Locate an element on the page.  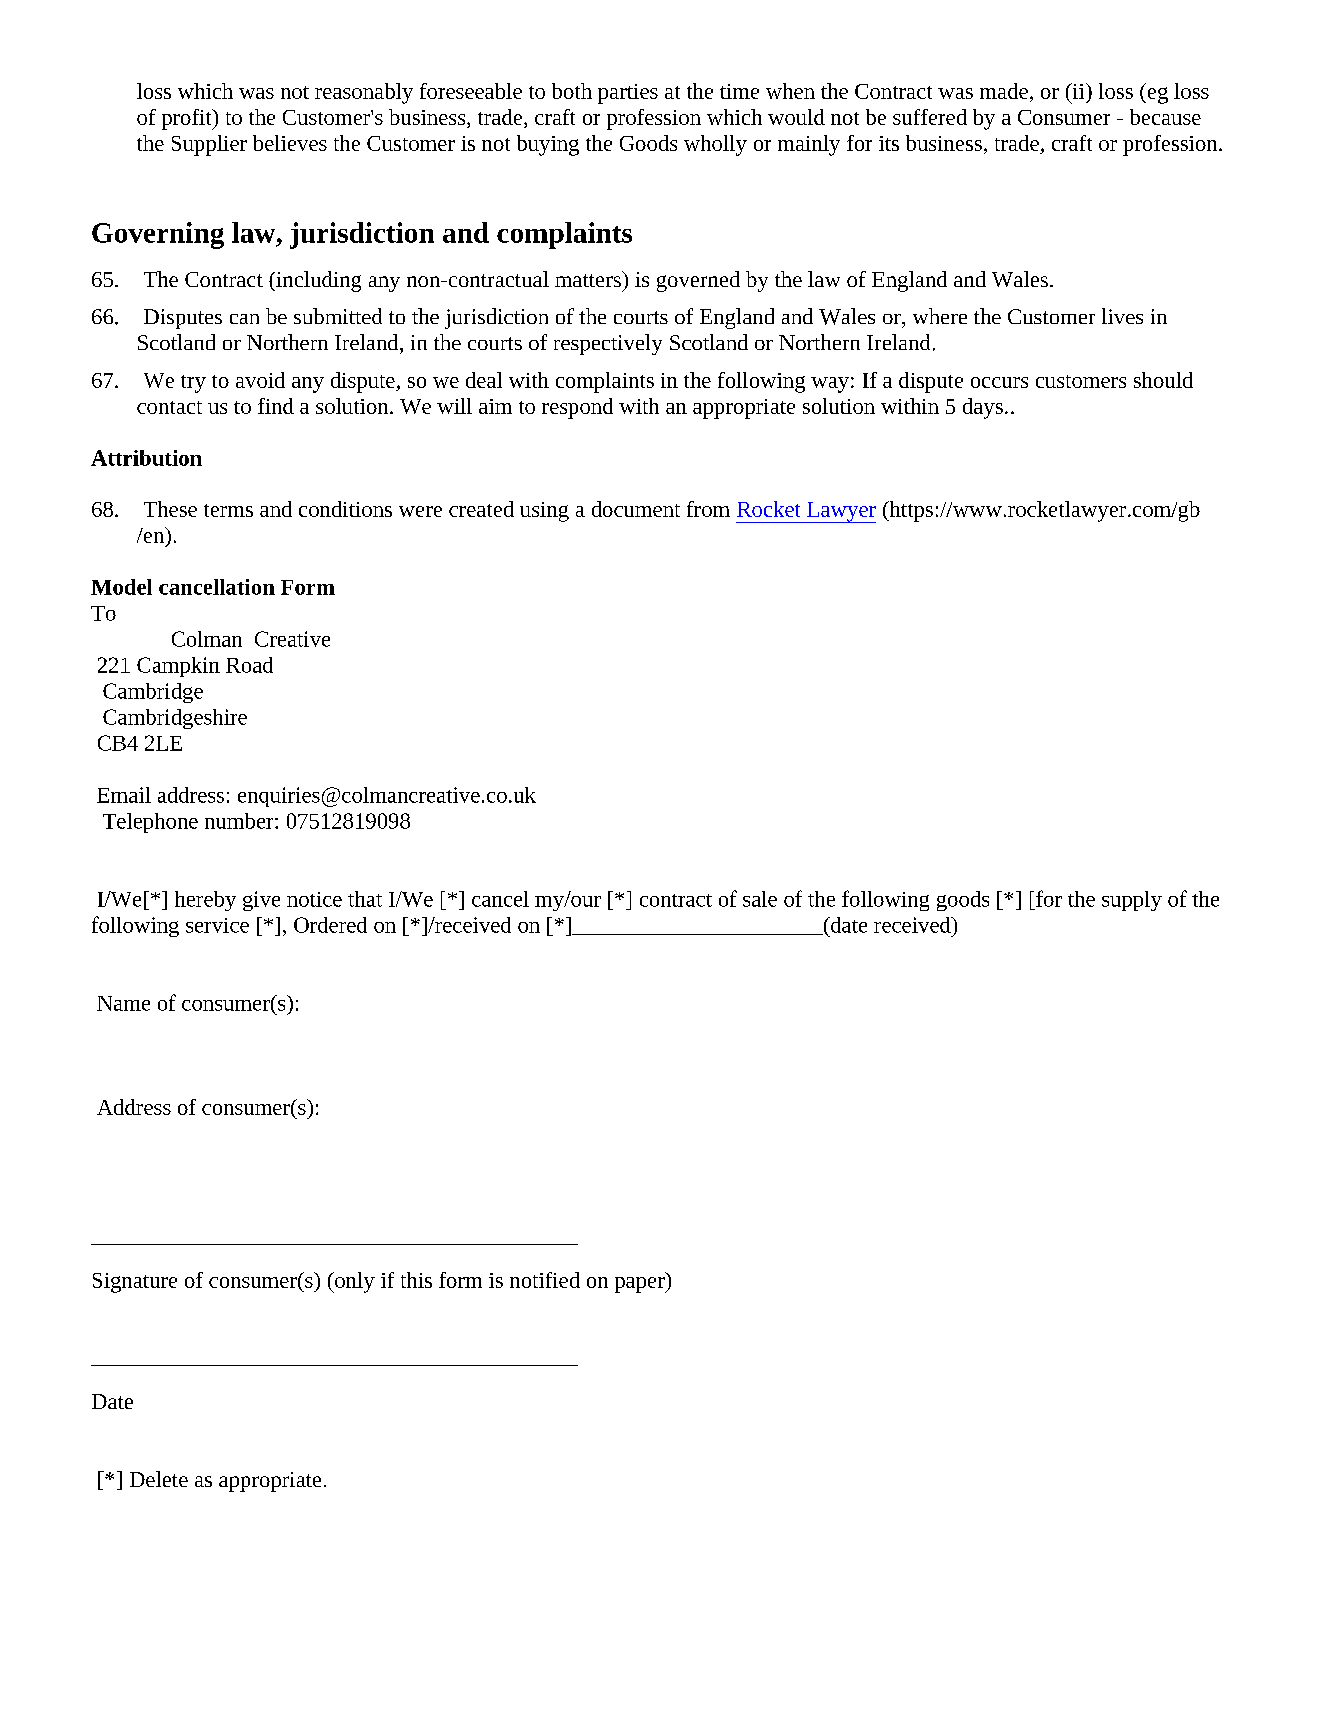
Delete is located at coordinates (159, 1479).
